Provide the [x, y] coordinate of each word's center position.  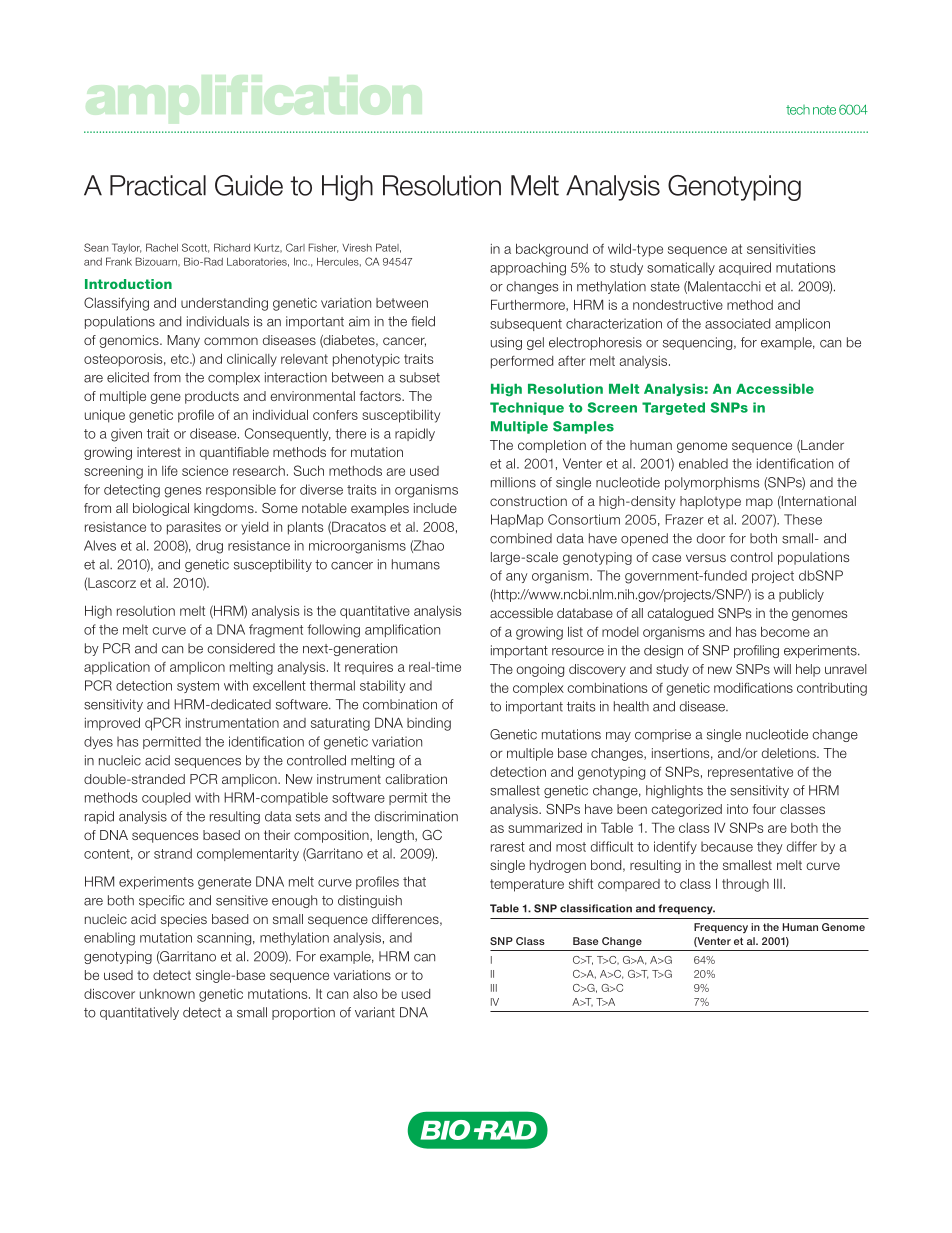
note [824, 110]
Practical [158, 185]
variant [375, 1012]
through [745, 885]
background [552, 250]
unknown [167, 994]
